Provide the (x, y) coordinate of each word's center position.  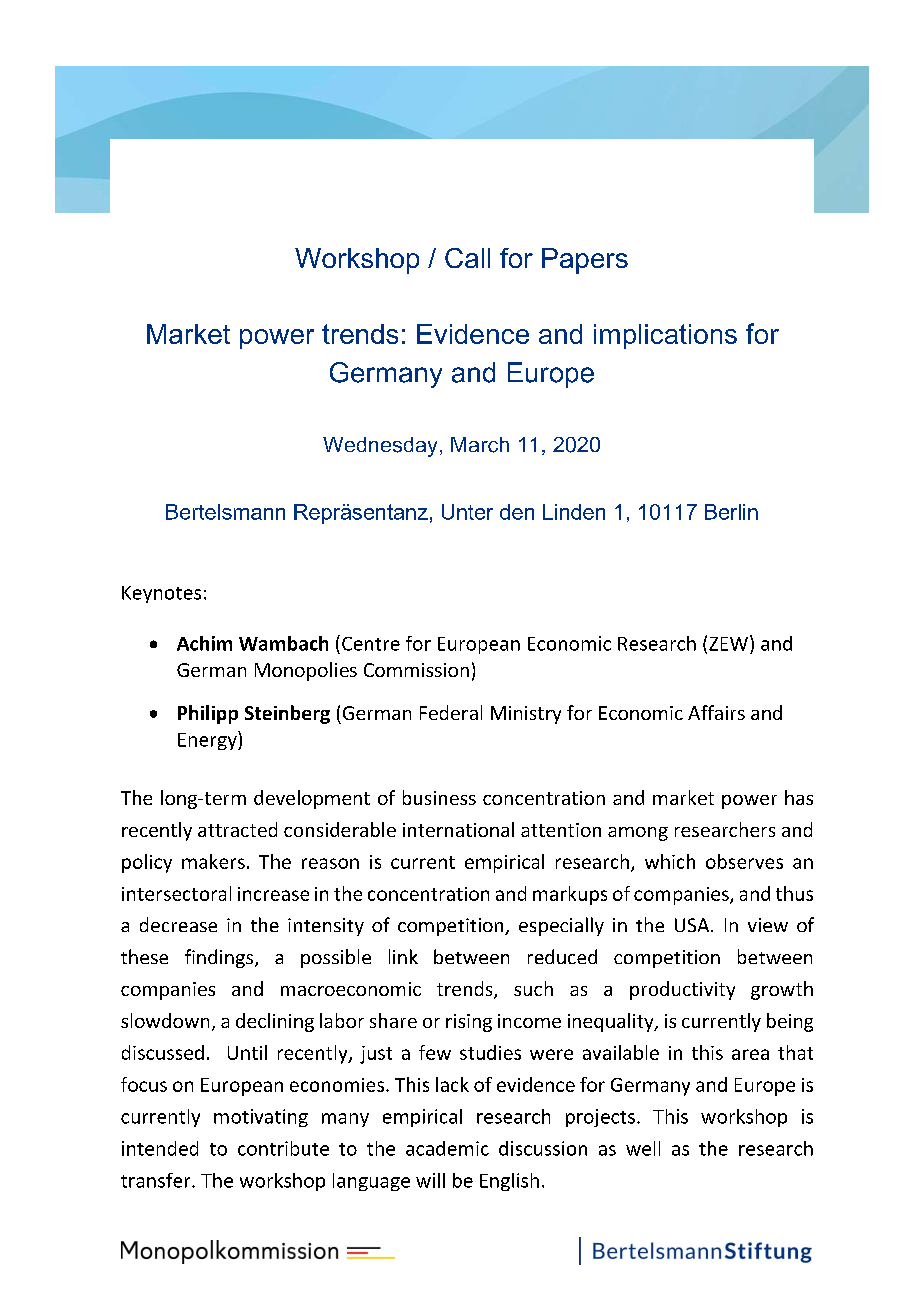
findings (220, 958)
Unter (467, 512)
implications (665, 336)
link (403, 956)
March (480, 445)
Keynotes (161, 594)
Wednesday (380, 447)
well (643, 1148)
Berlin (731, 512)
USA (693, 925)
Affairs (716, 712)
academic (447, 1148)
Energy (208, 740)
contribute (283, 1148)
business (439, 797)
